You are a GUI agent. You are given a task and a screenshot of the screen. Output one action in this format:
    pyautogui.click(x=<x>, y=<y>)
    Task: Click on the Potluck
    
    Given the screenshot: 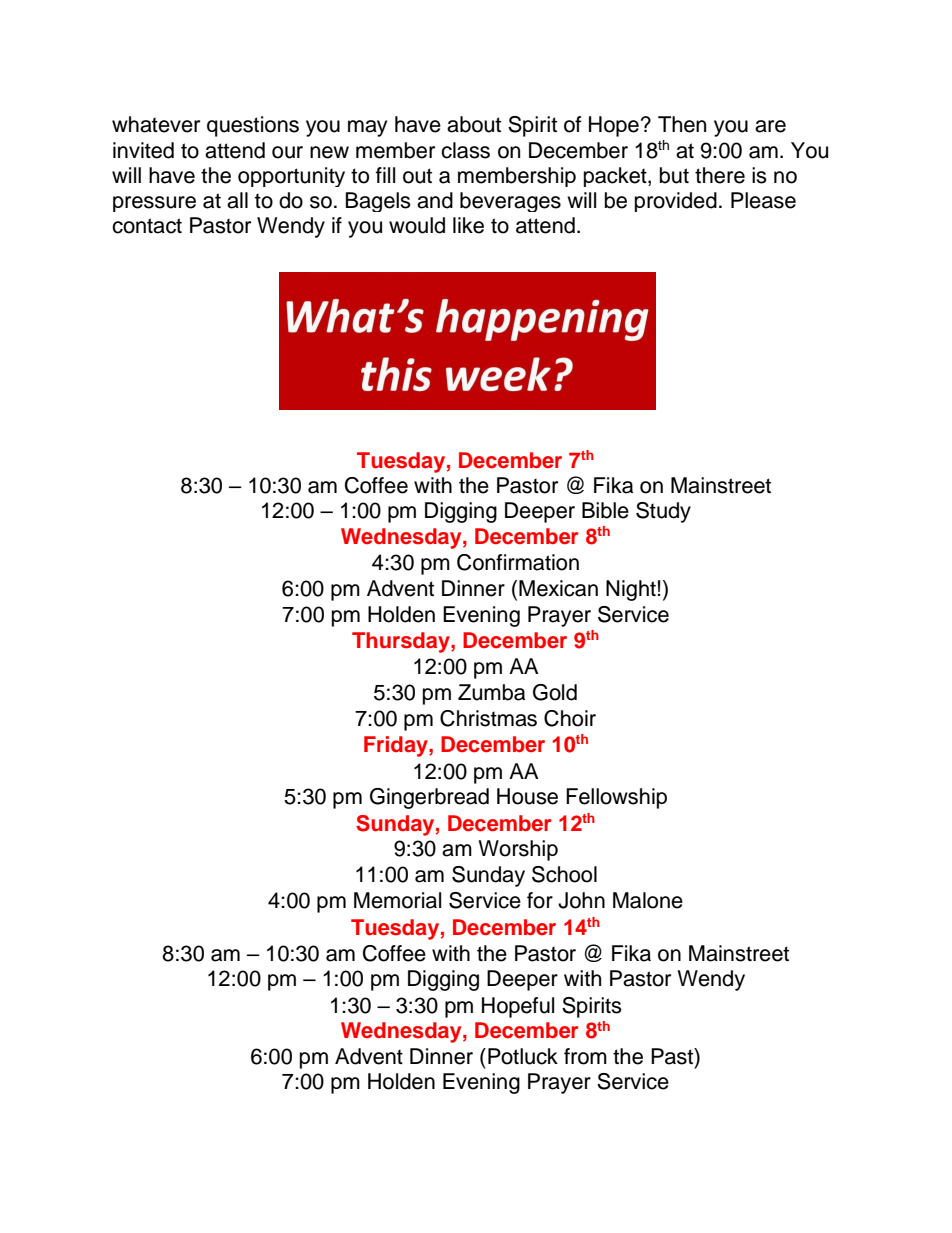 What is the action you would take?
    pyautogui.click(x=523, y=1056)
